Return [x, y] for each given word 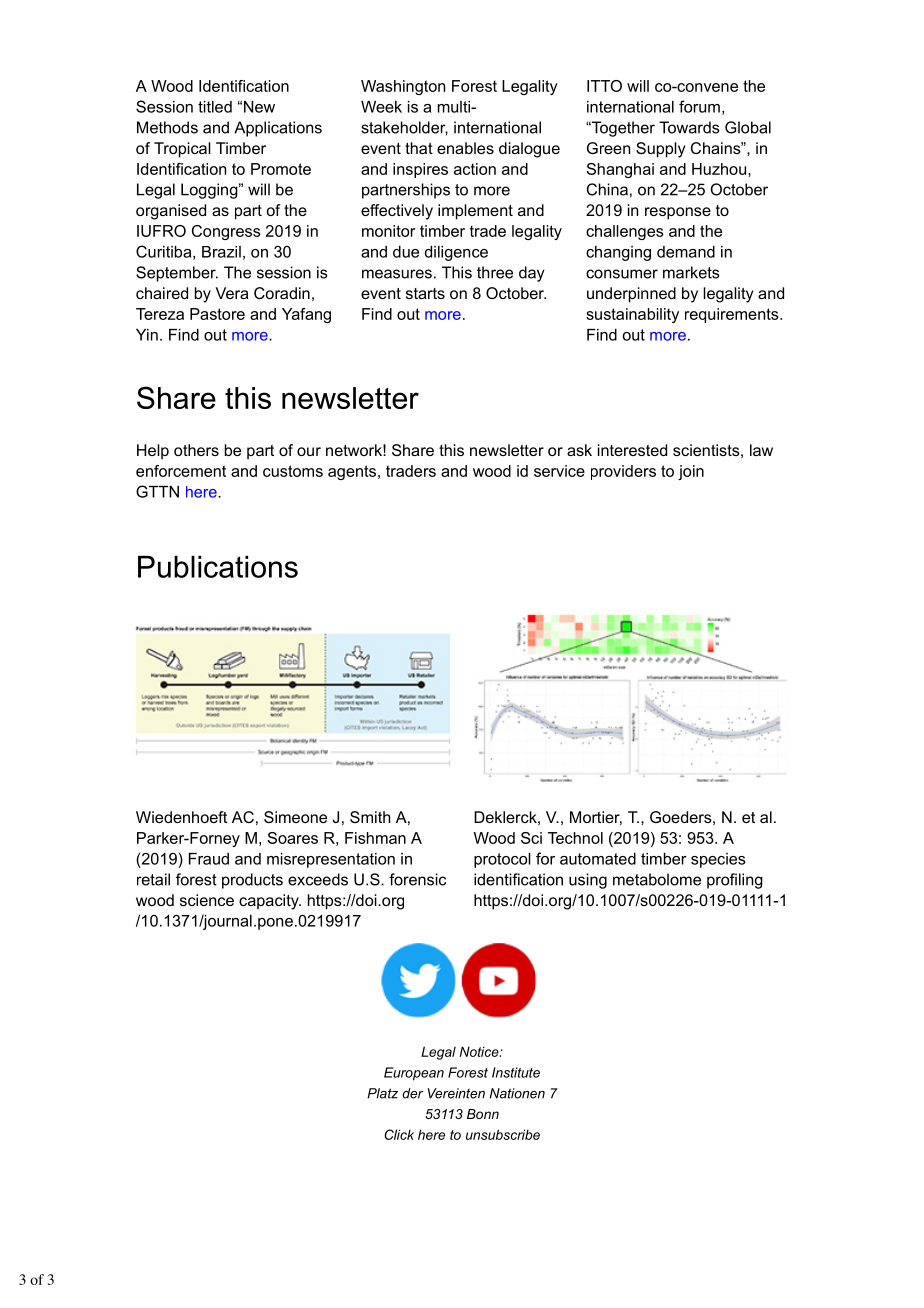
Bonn [483, 1114]
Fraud [209, 859]
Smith [370, 817]
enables [465, 148]
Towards [689, 127]
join [691, 472]
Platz [382, 1093]
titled [215, 107]
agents [353, 472]
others [196, 450]
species [718, 860]
